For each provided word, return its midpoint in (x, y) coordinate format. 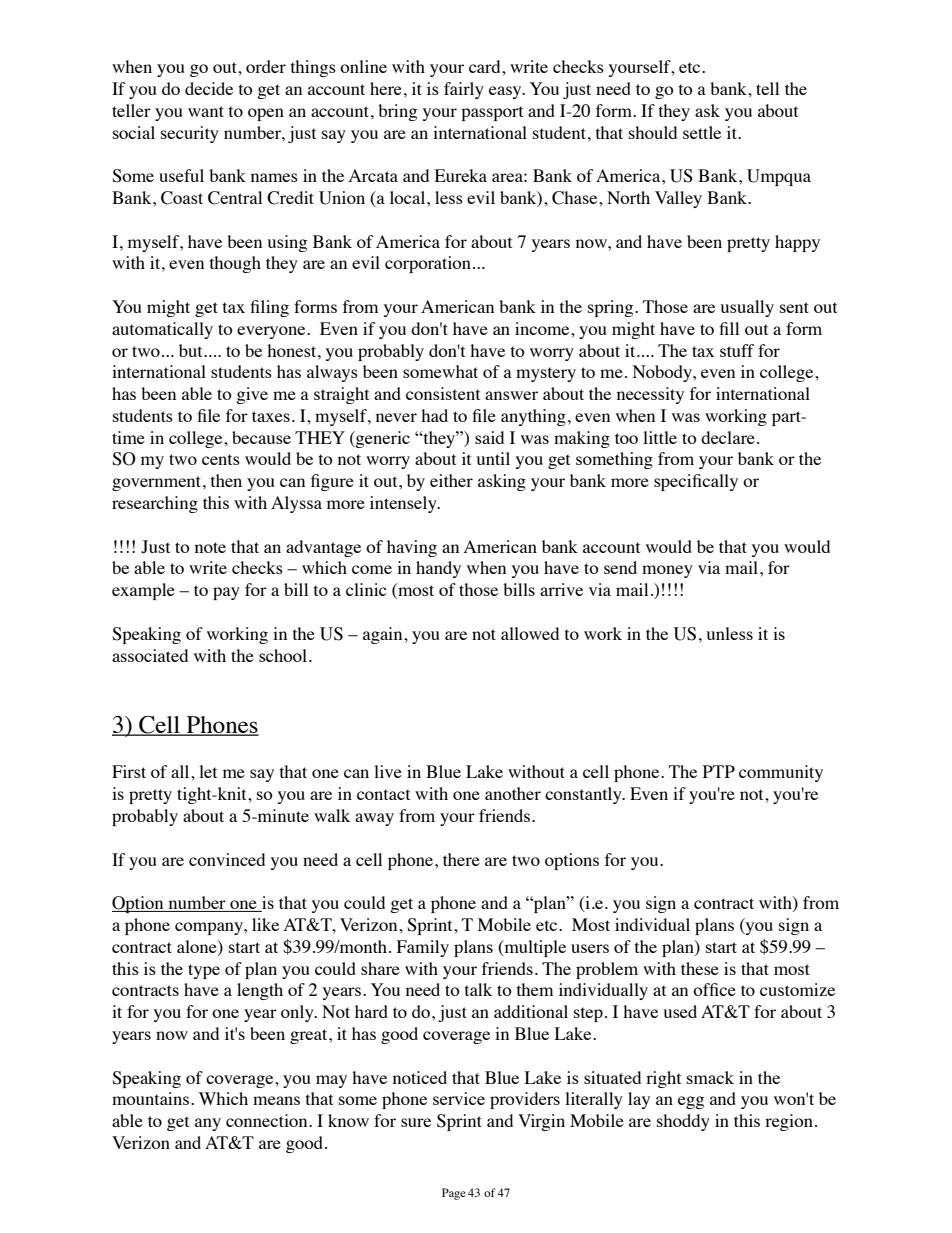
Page (454, 1194)
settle (702, 132)
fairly (464, 90)
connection (268, 1120)
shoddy (683, 1122)
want (206, 111)
